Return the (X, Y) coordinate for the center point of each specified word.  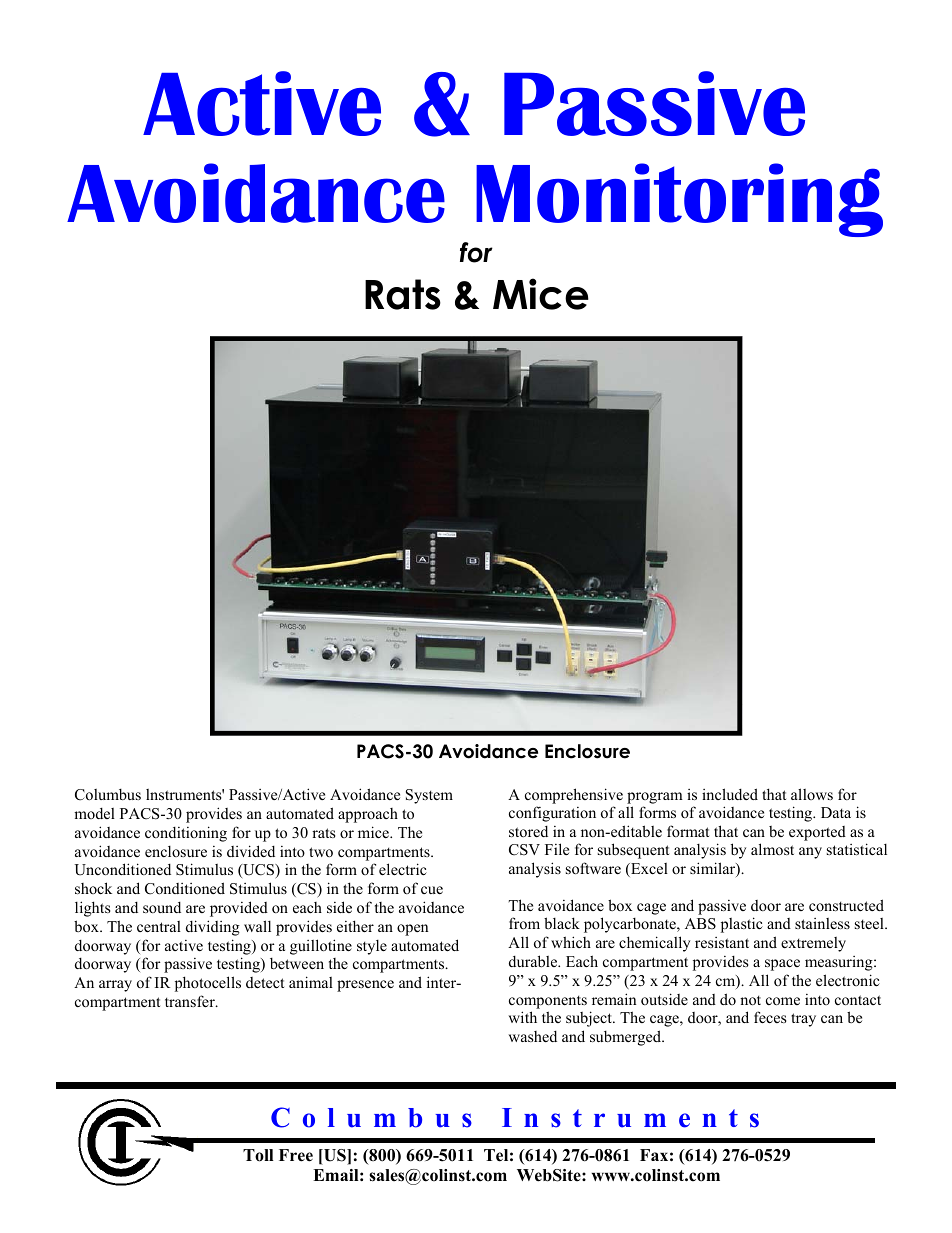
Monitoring (679, 200)
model (94, 813)
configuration (552, 814)
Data (836, 812)
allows (812, 794)
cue (432, 890)
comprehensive (574, 796)
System (429, 796)
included (730, 794)
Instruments (630, 1118)
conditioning (186, 834)
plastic (742, 925)
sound (162, 907)
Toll (258, 1155)
